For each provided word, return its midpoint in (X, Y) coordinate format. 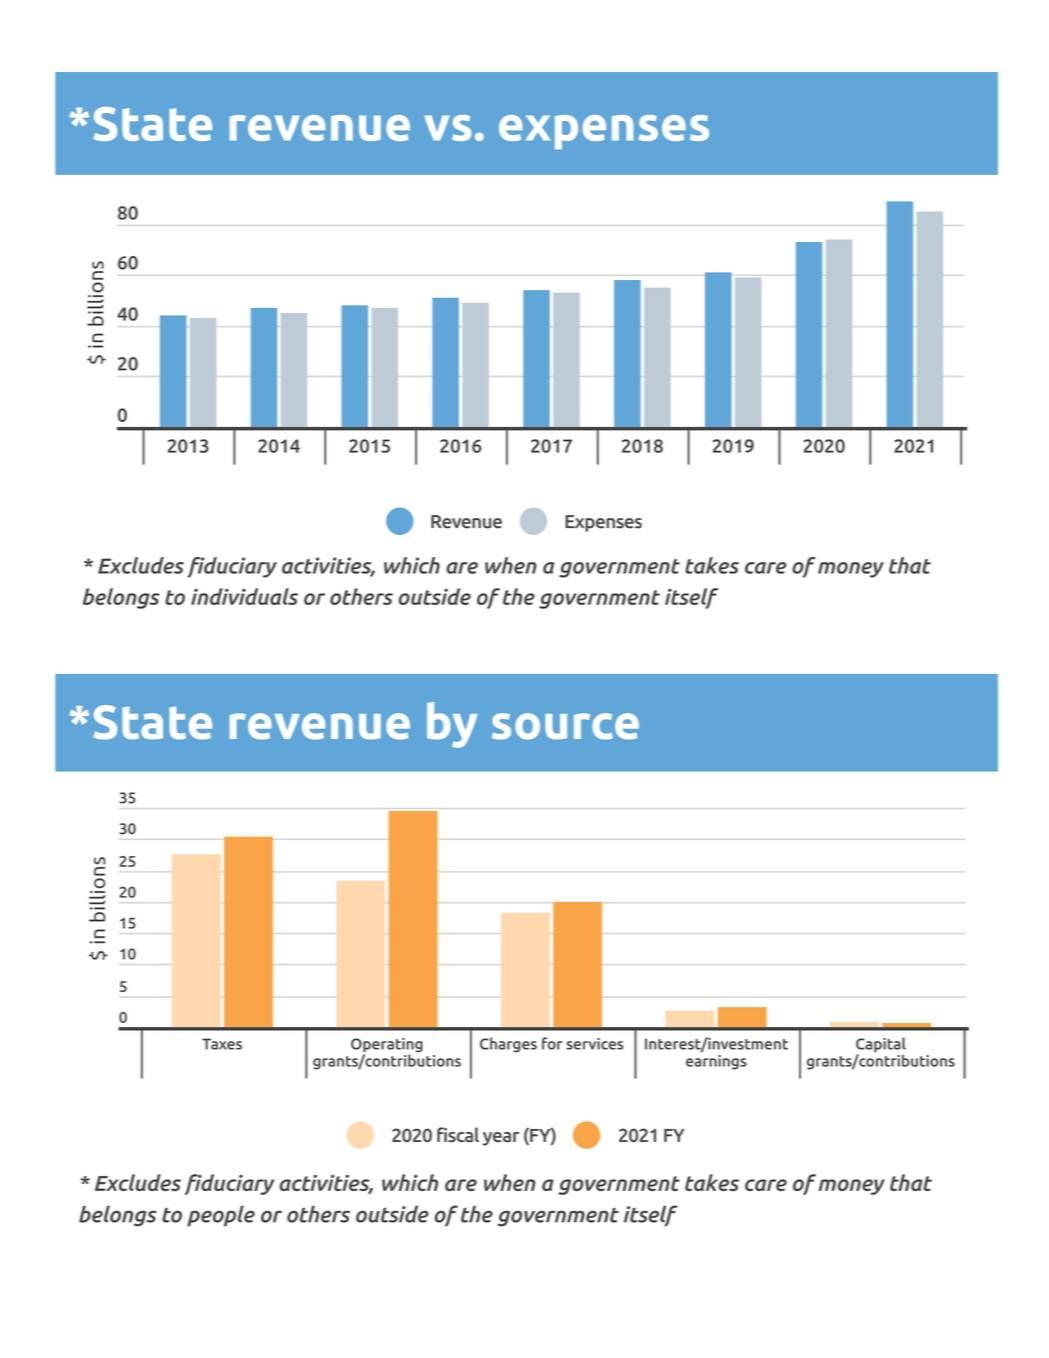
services (594, 1044)
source (565, 726)
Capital (881, 1046)
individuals (244, 596)
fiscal (458, 1134)
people (221, 1216)
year (501, 1139)
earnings (716, 1061)
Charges (508, 1045)
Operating (387, 1046)
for (552, 1043)
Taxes (222, 1044)
